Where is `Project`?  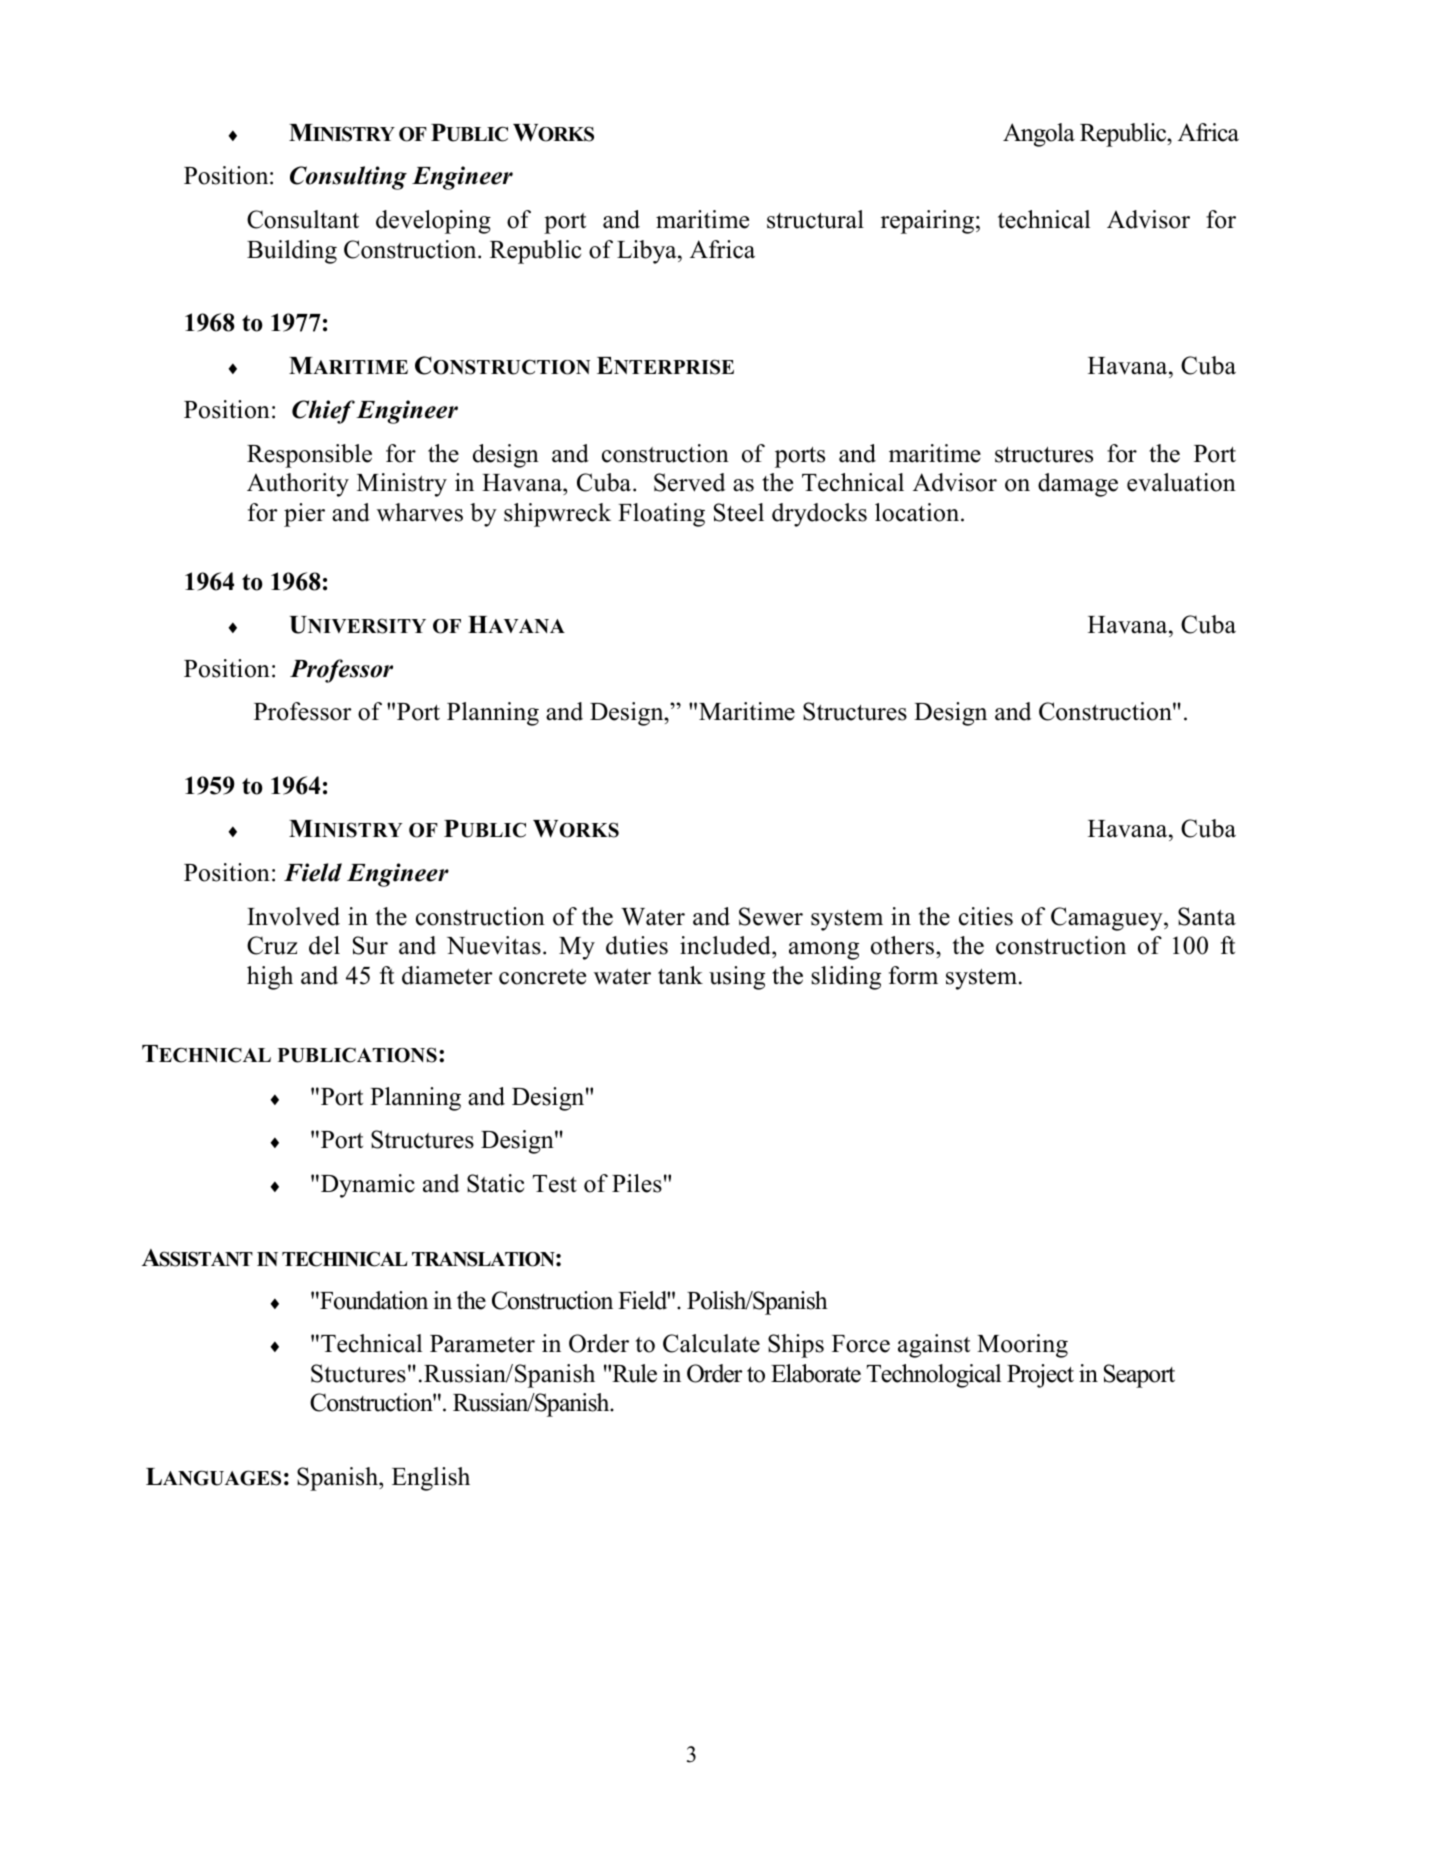 Project is located at coordinates (1040, 1376).
